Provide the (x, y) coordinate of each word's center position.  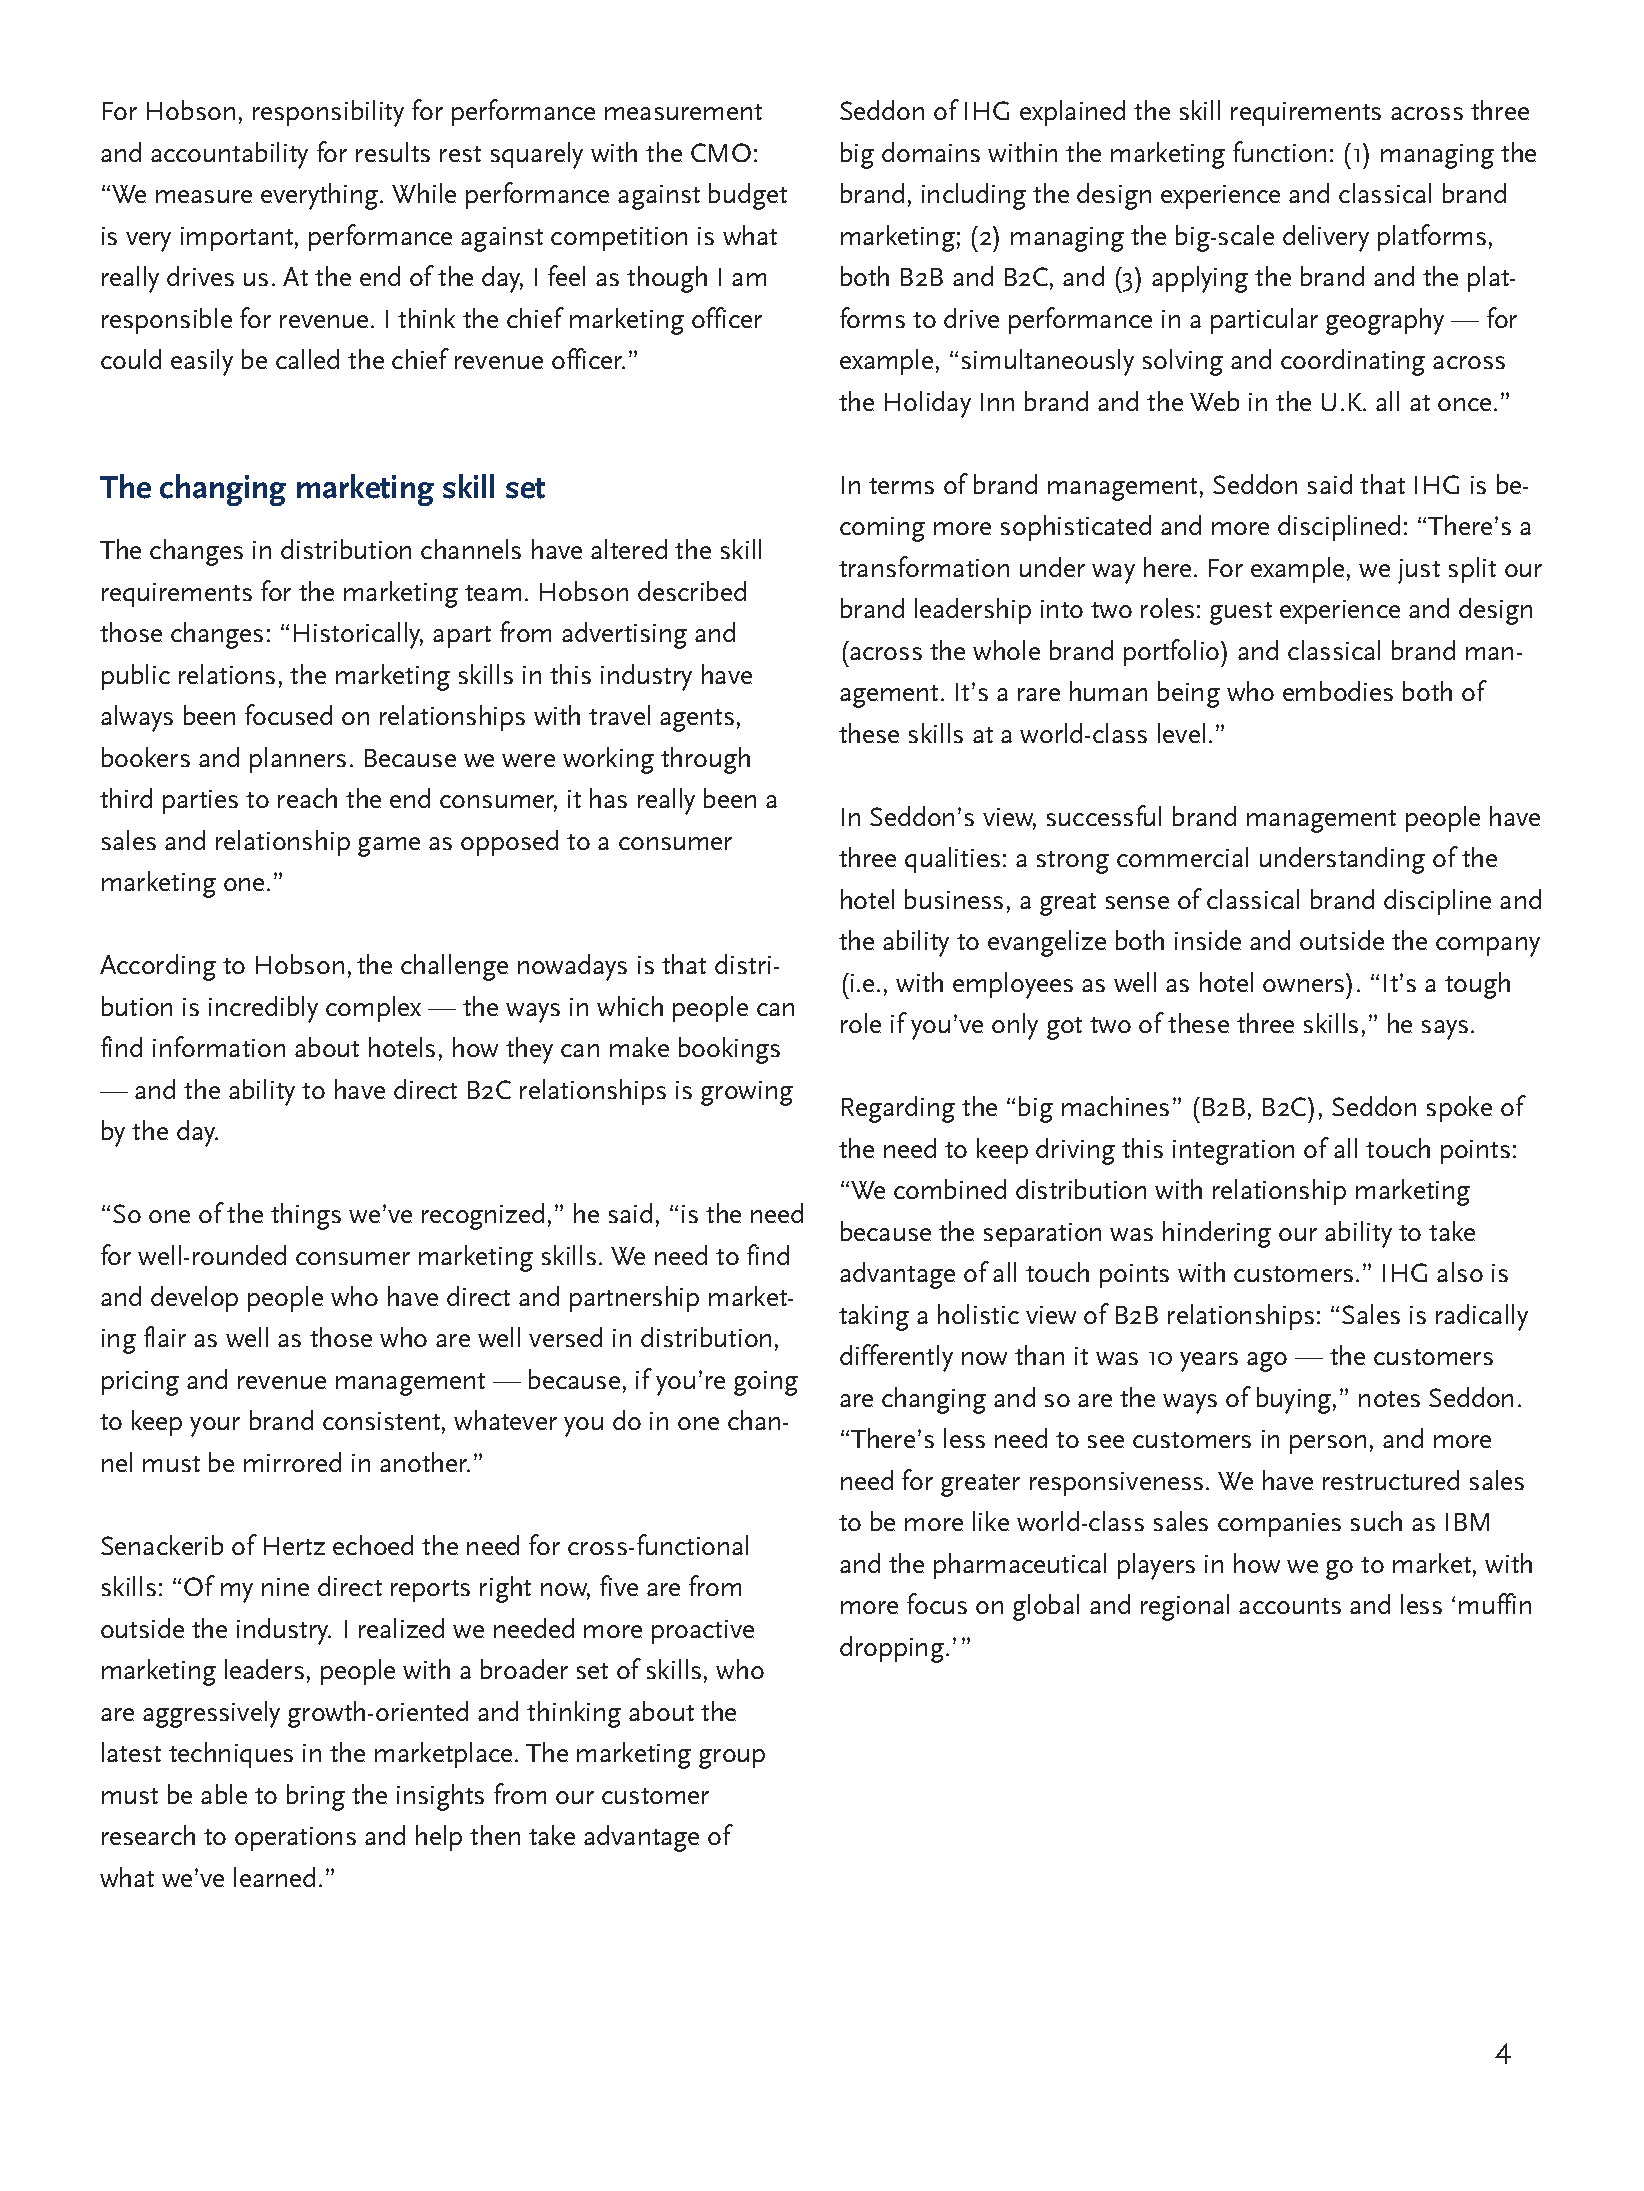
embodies (1338, 691)
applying (1200, 279)
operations (295, 1839)
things (306, 1216)
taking (874, 1317)
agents (697, 720)
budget (748, 196)
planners (298, 760)
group (732, 1759)
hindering (1217, 1234)
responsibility (328, 113)
